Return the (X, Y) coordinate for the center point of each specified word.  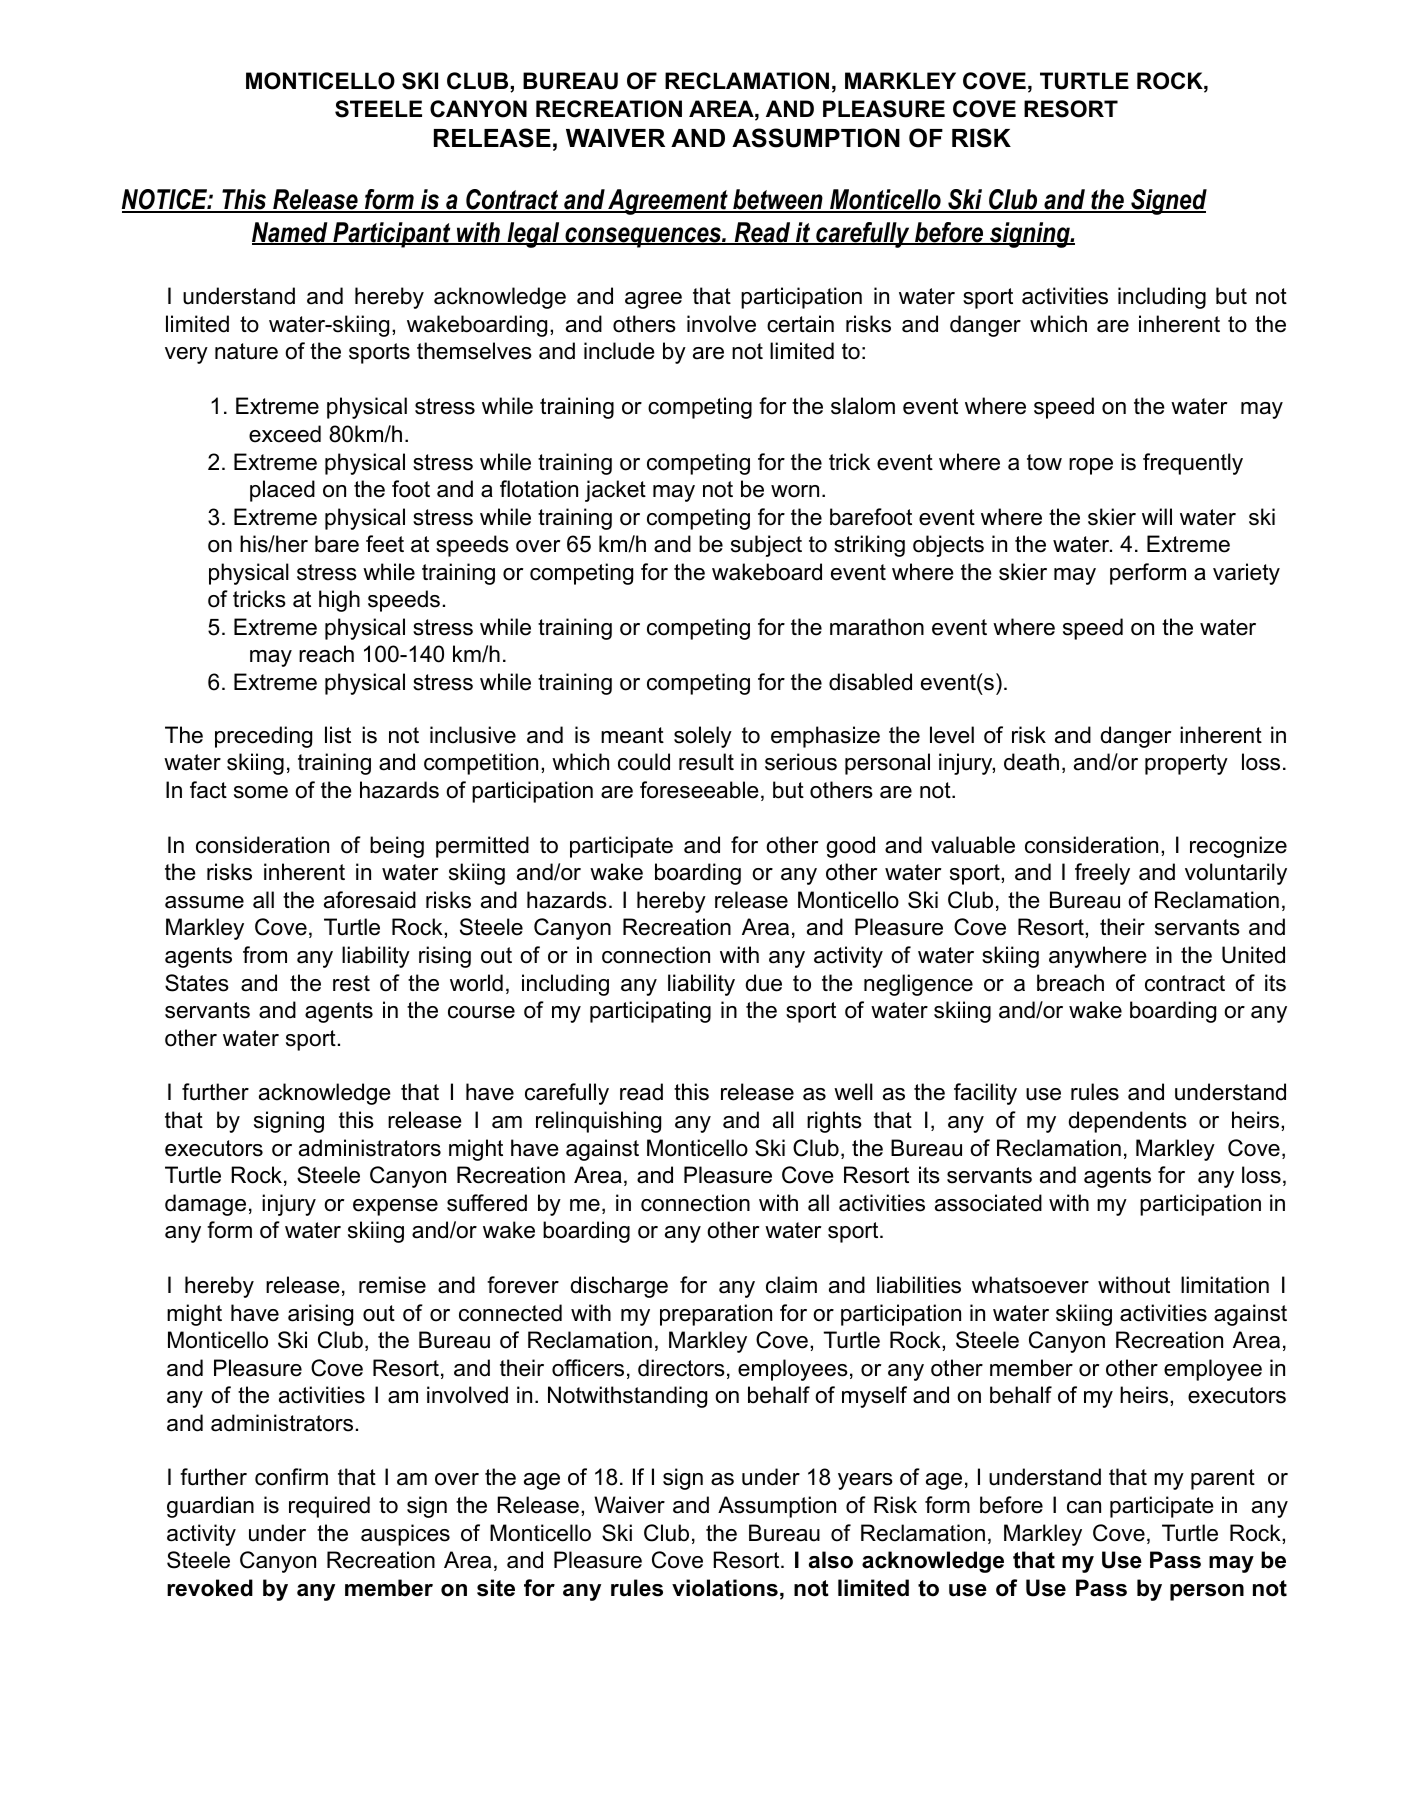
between (778, 201)
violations (725, 1588)
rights (834, 1122)
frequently (1193, 464)
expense (395, 1207)
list (338, 735)
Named (291, 233)
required (329, 1507)
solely (703, 737)
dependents (1128, 1122)
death (1031, 762)
